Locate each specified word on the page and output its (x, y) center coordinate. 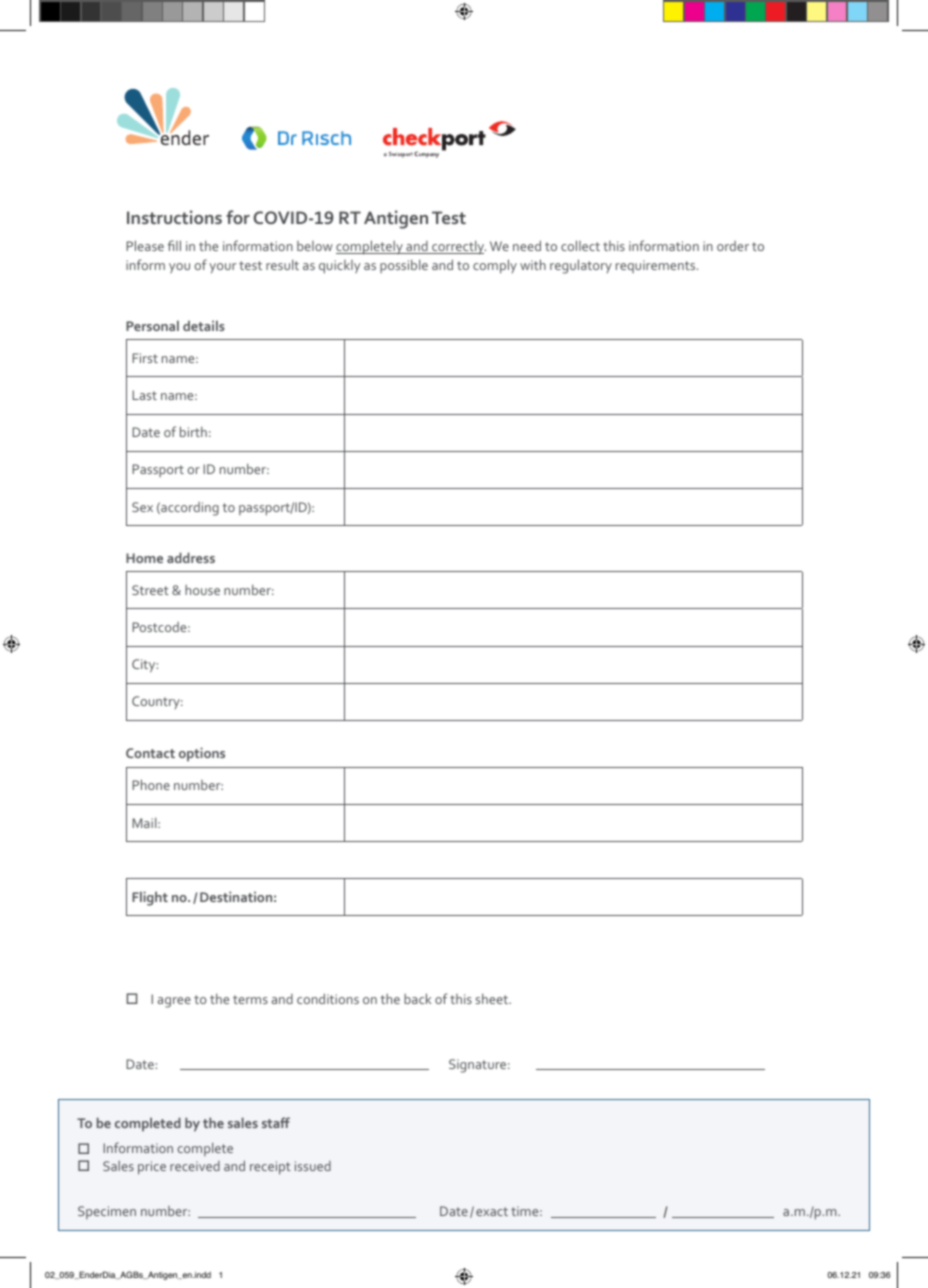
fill (174, 245)
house (202, 590)
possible (404, 266)
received (195, 1166)
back (417, 998)
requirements (657, 266)
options (202, 754)
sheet (492, 999)
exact (492, 1211)
